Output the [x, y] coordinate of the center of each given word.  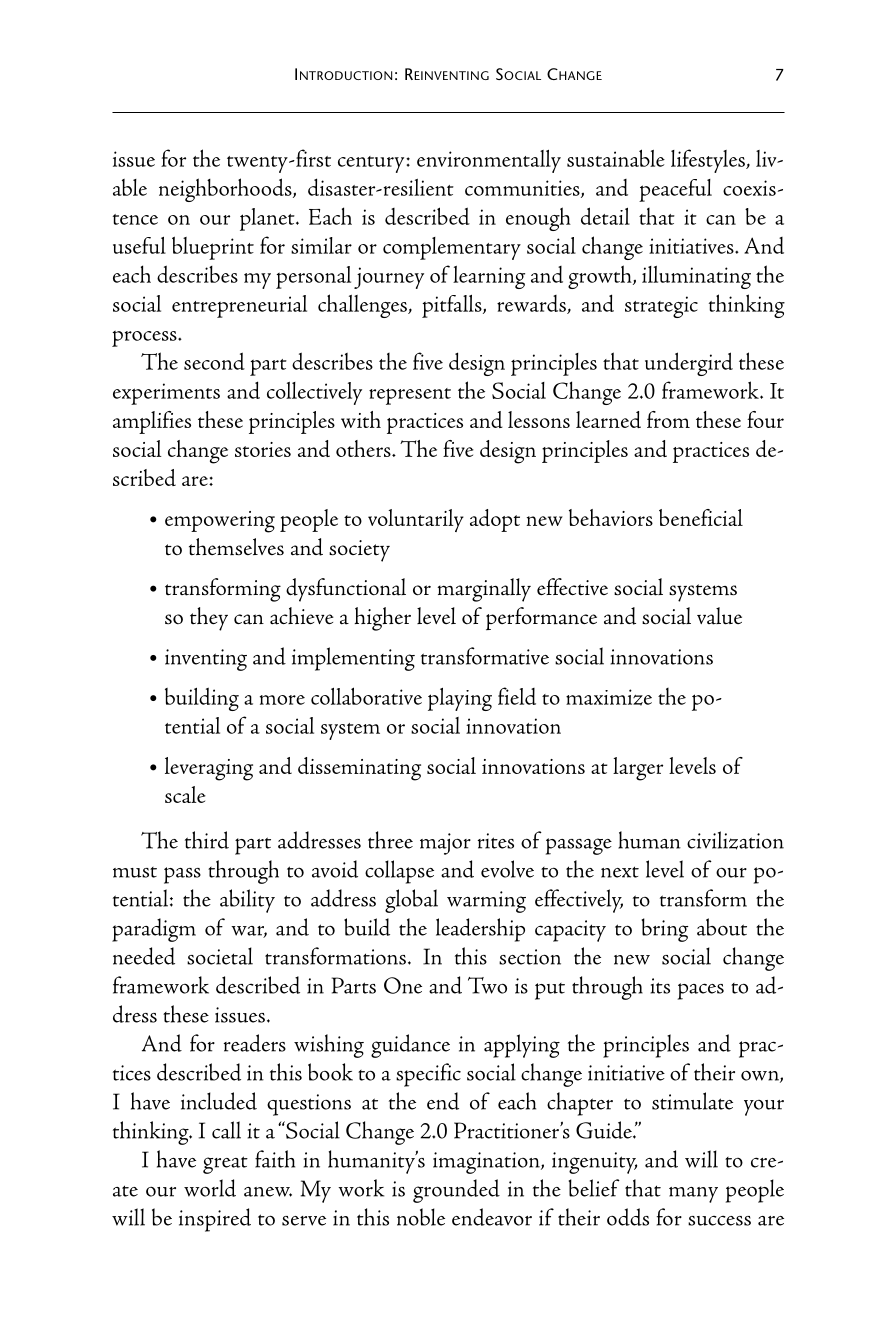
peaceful [675, 190]
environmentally [489, 161]
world [210, 1188]
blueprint [213, 248]
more [282, 700]
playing [460, 699]
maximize [609, 697]
